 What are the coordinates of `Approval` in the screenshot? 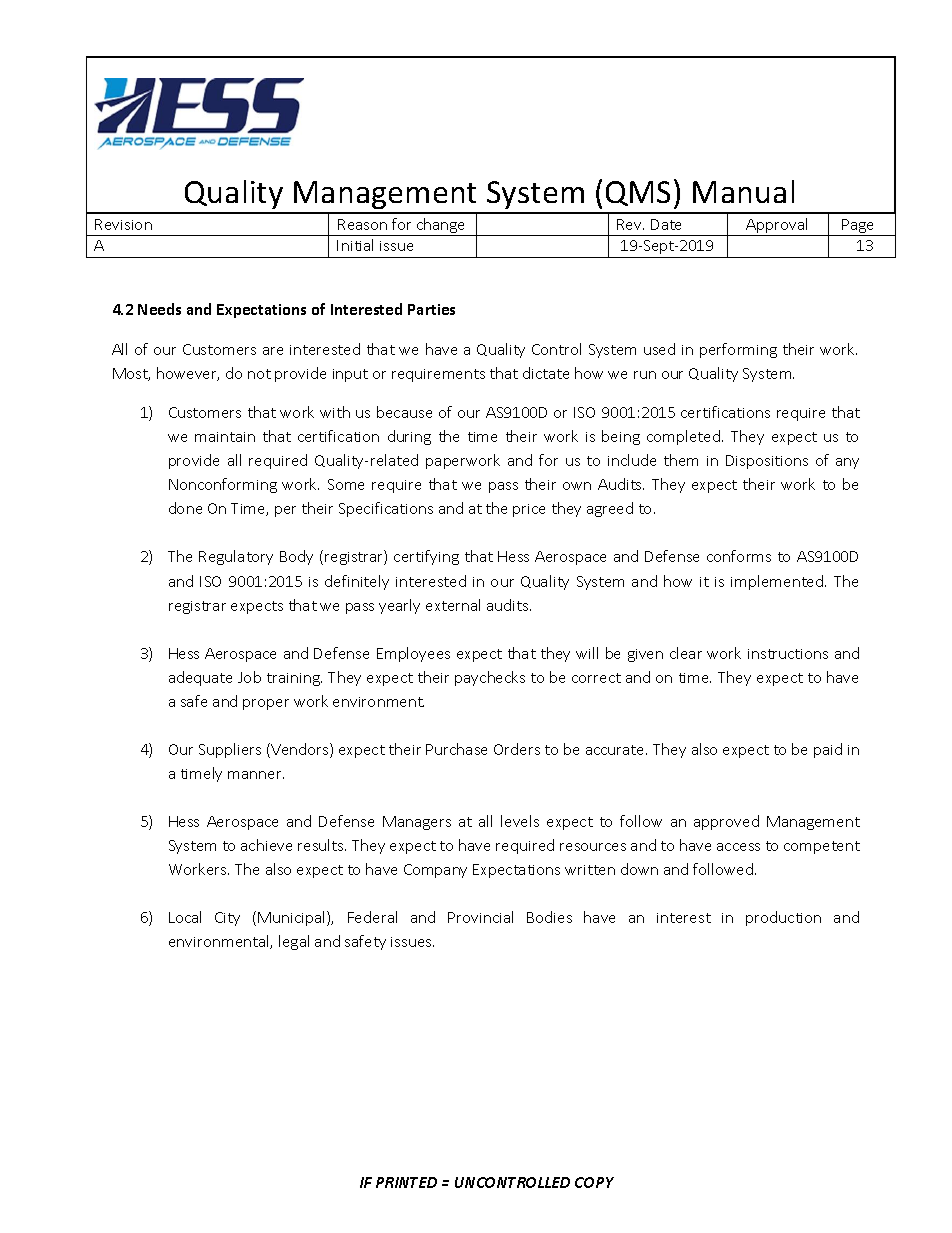 It's located at (778, 227).
